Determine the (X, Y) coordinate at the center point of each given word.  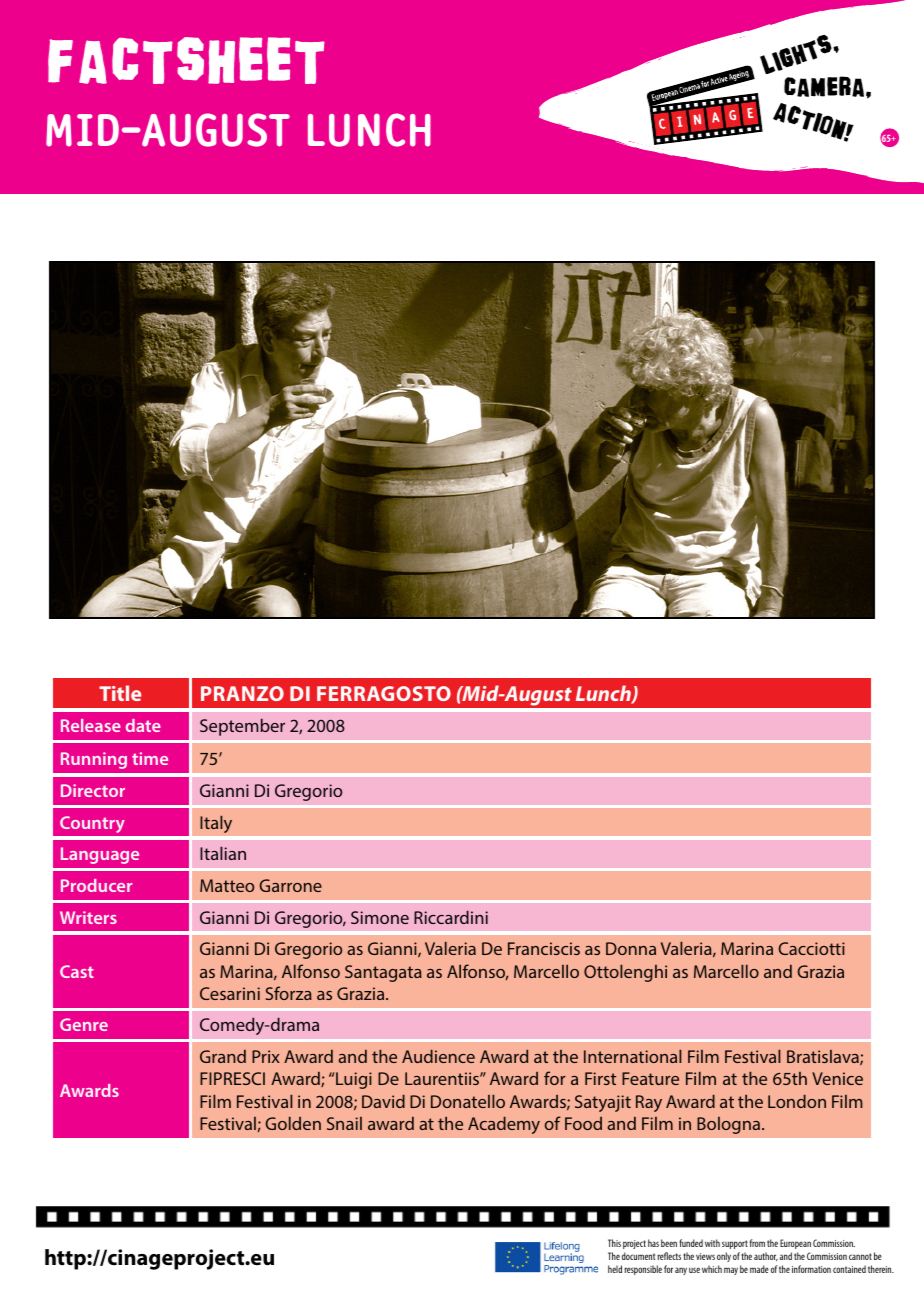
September (242, 727)
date (143, 725)
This (614, 1243)
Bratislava (824, 1057)
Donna (631, 948)
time (150, 758)
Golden (293, 1123)
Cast (77, 971)
